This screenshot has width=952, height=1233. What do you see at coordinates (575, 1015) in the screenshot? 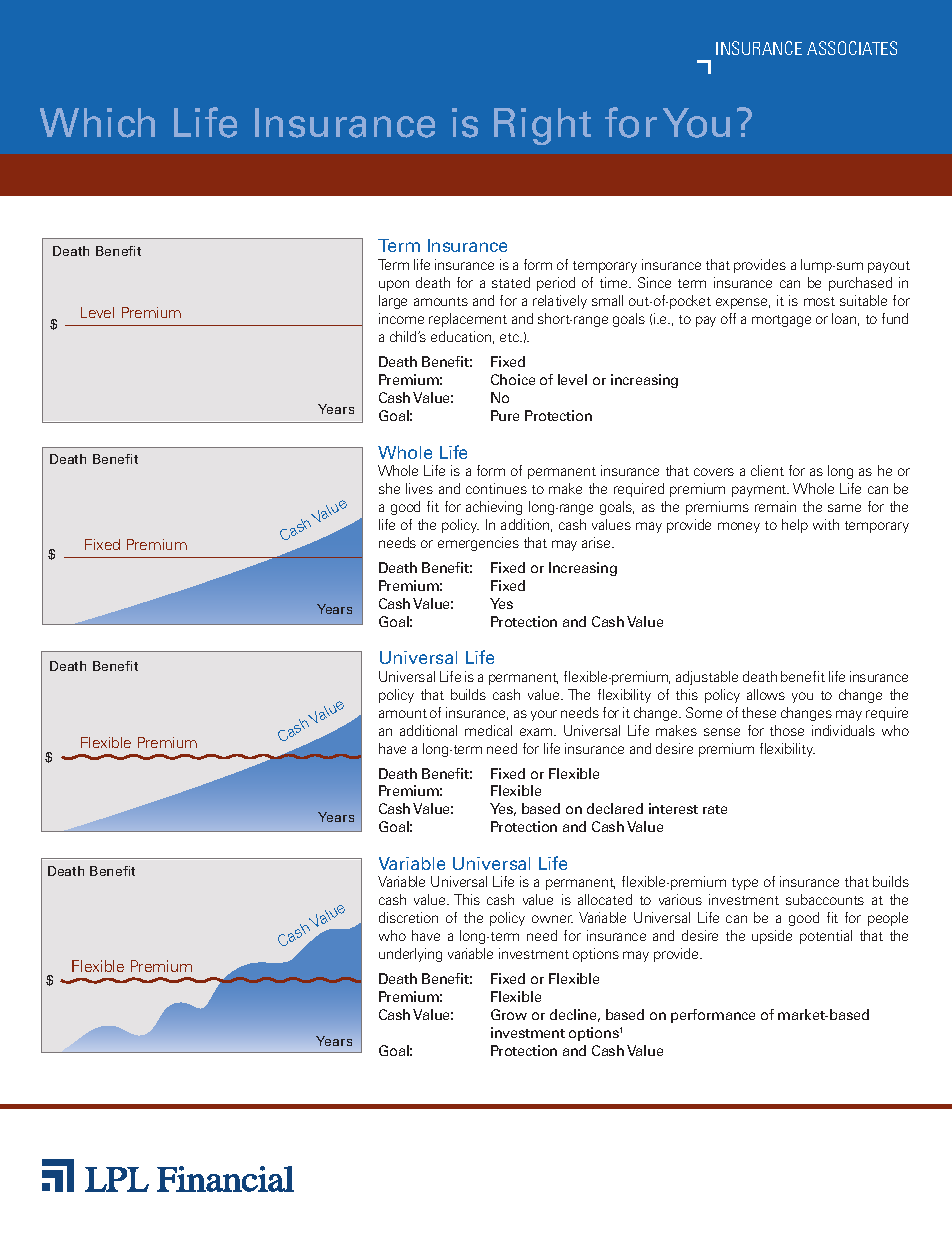
I see `decline` at bounding box center [575, 1015].
